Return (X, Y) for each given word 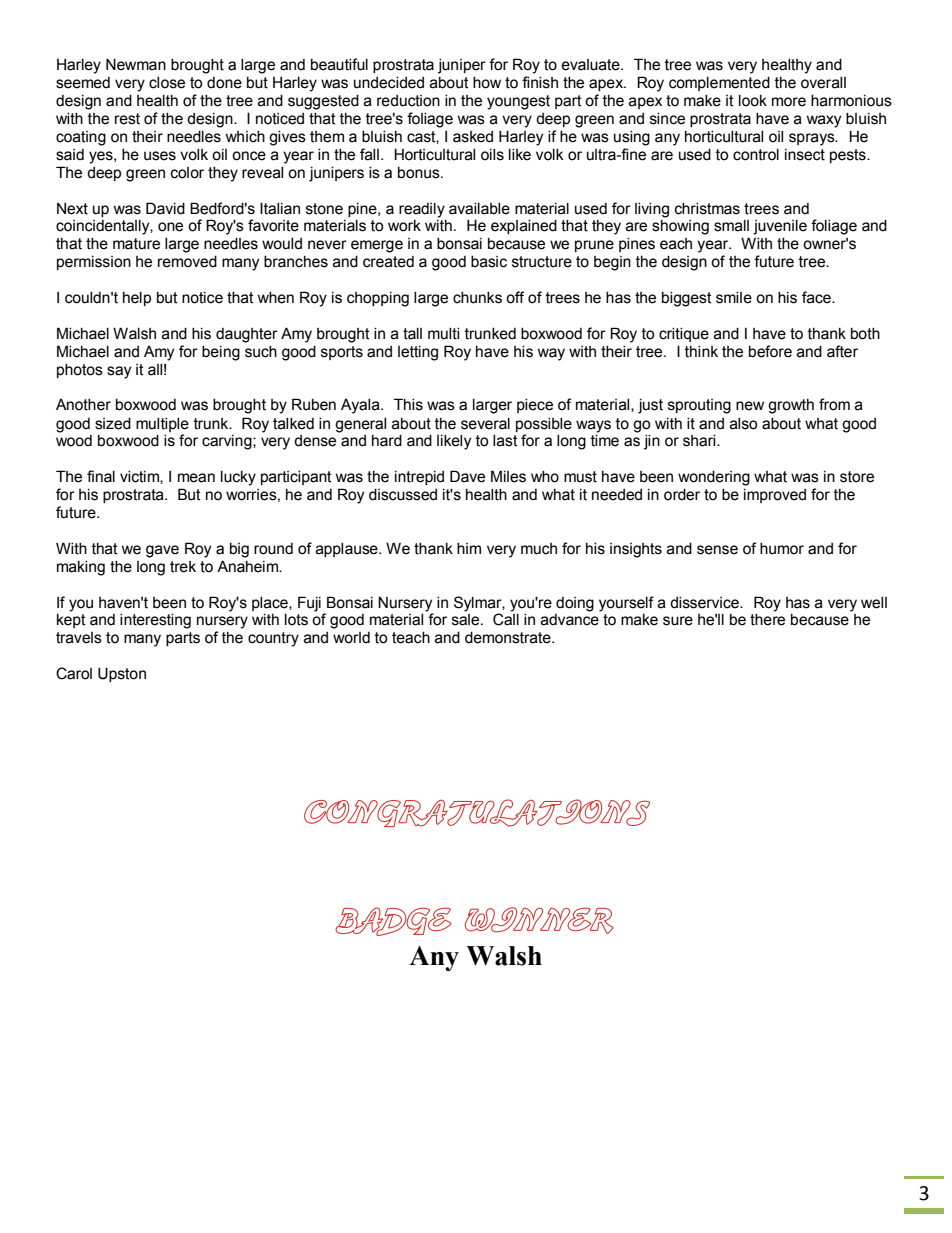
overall (823, 83)
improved (775, 496)
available (479, 209)
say (119, 372)
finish (540, 82)
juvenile (780, 227)
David (165, 208)
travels (79, 638)
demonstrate (509, 638)
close (167, 83)
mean (196, 478)
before (770, 351)
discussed (403, 495)
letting (418, 353)
